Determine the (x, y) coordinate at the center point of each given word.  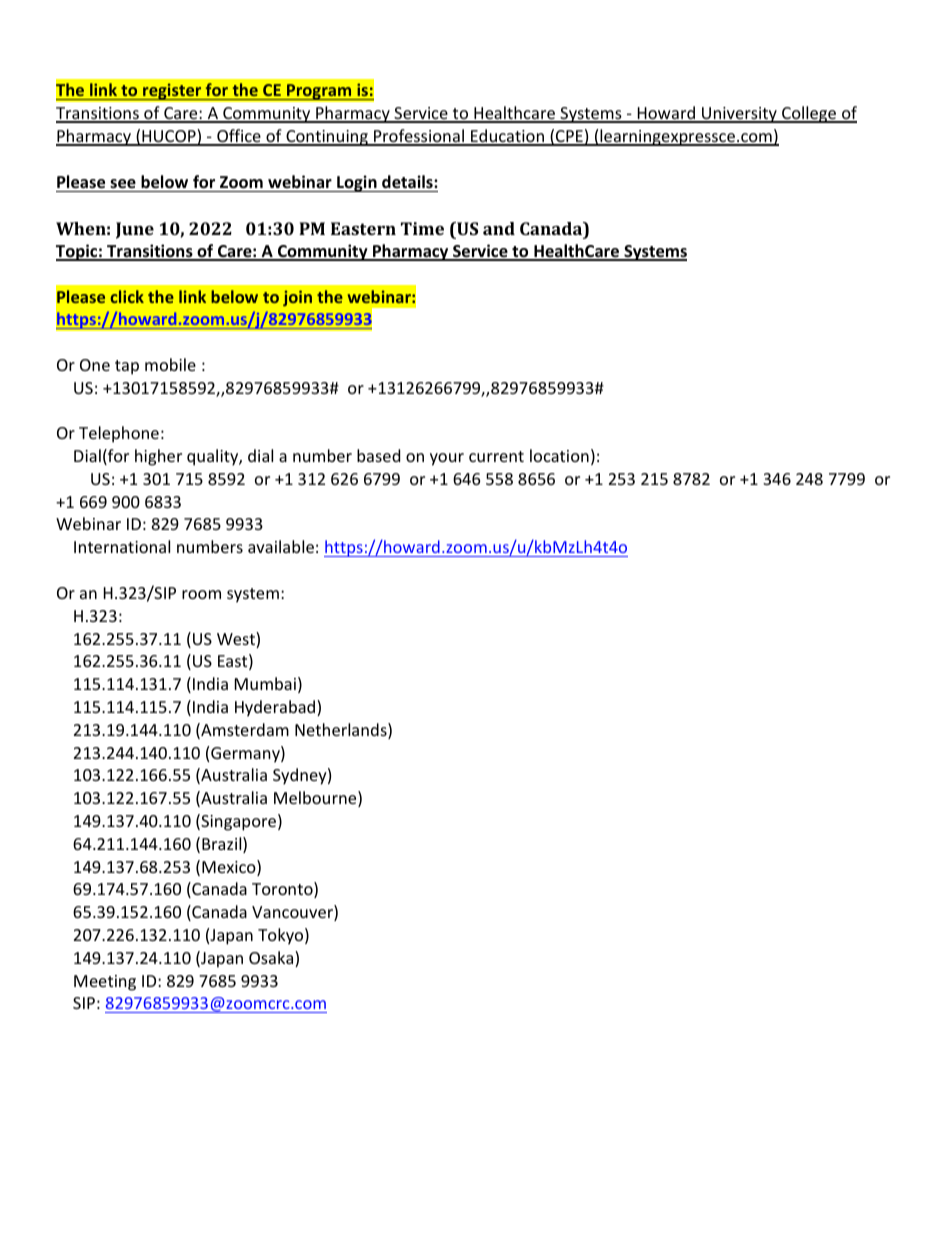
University (739, 115)
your (447, 459)
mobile (170, 364)
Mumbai (265, 683)
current (496, 456)
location (559, 455)
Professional (419, 137)
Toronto (283, 890)
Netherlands (342, 731)
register (172, 91)
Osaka (272, 959)
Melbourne (316, 799)
